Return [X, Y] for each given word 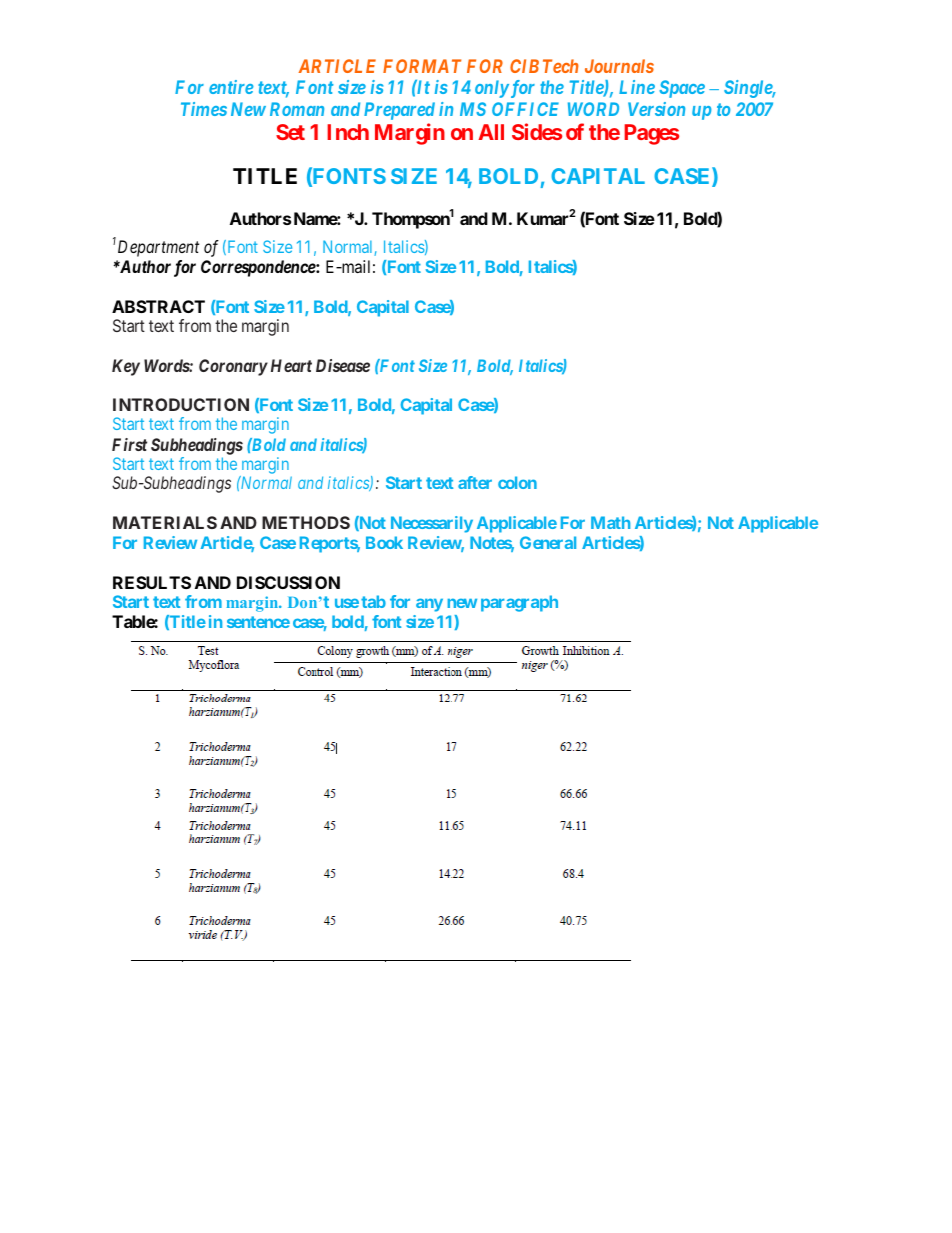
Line [637, 87]
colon [517, 482]
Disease [343, 365]
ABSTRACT [158, 306]
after [475, 482]
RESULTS [152, 582]
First [129, 444]
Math [610, 522]
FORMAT [422, 66]
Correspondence [259, 268]
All [491, 132]
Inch [348, 132]
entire [231, 87]
